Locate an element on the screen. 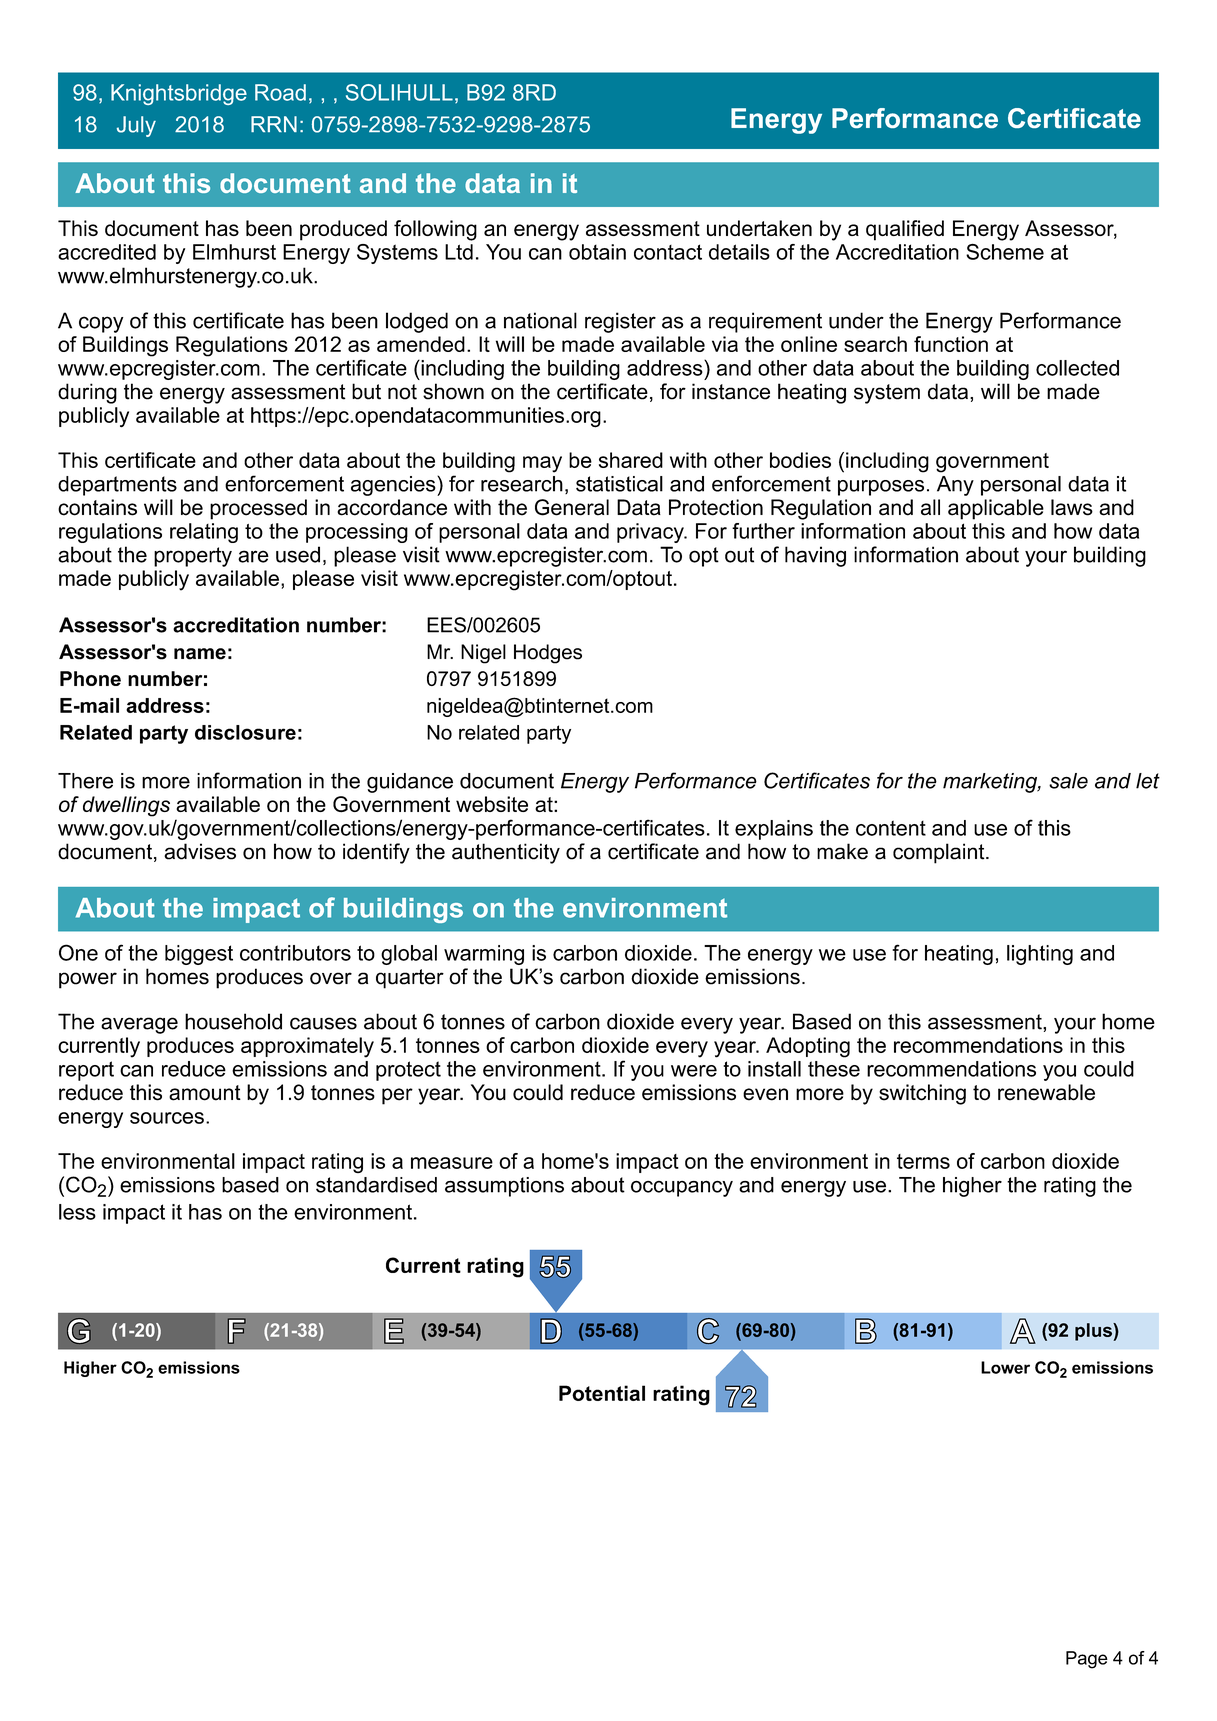  Scheme is located at coordinates (1005, 252).
